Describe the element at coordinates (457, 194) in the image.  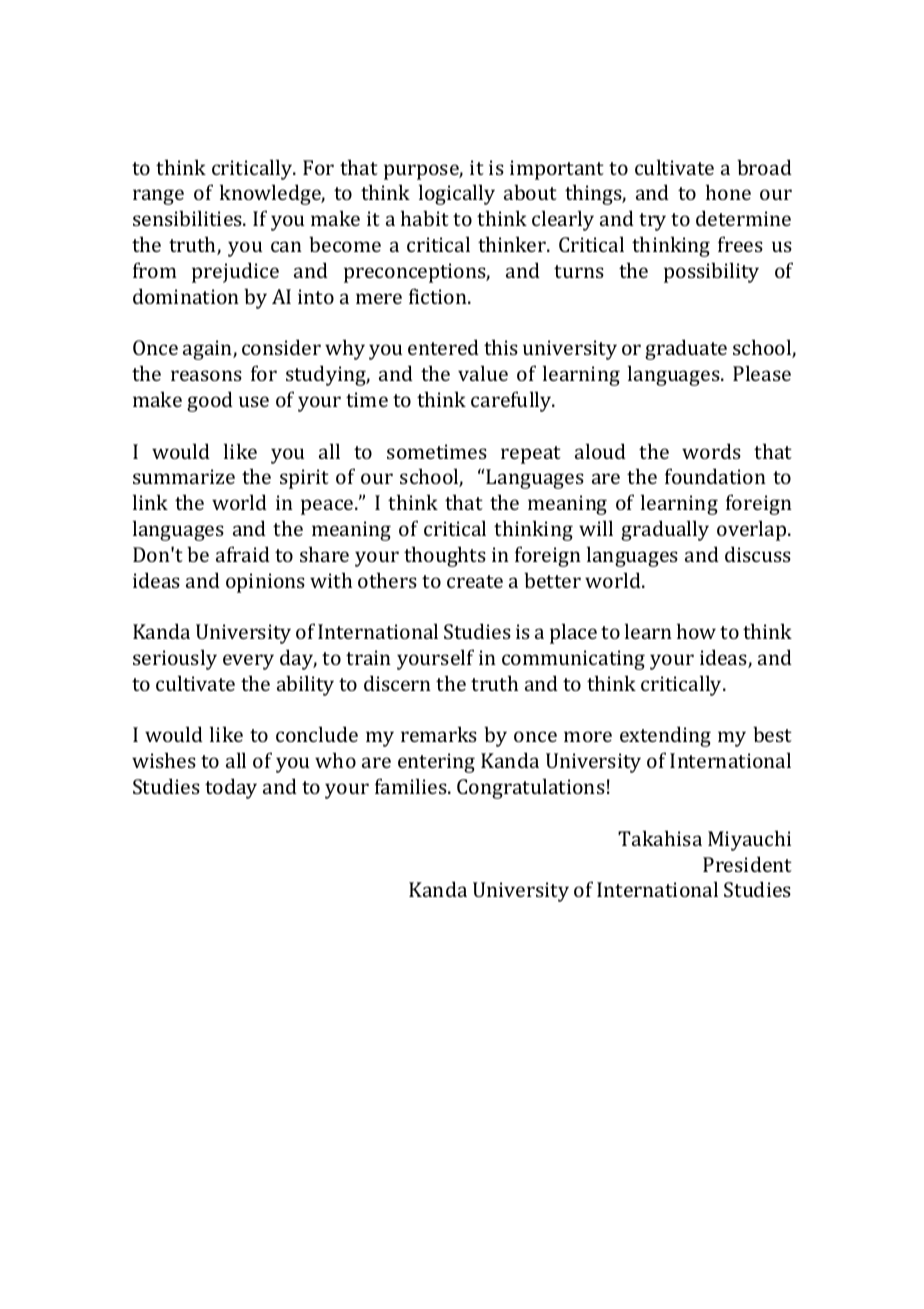
I see `logically` at that location.
